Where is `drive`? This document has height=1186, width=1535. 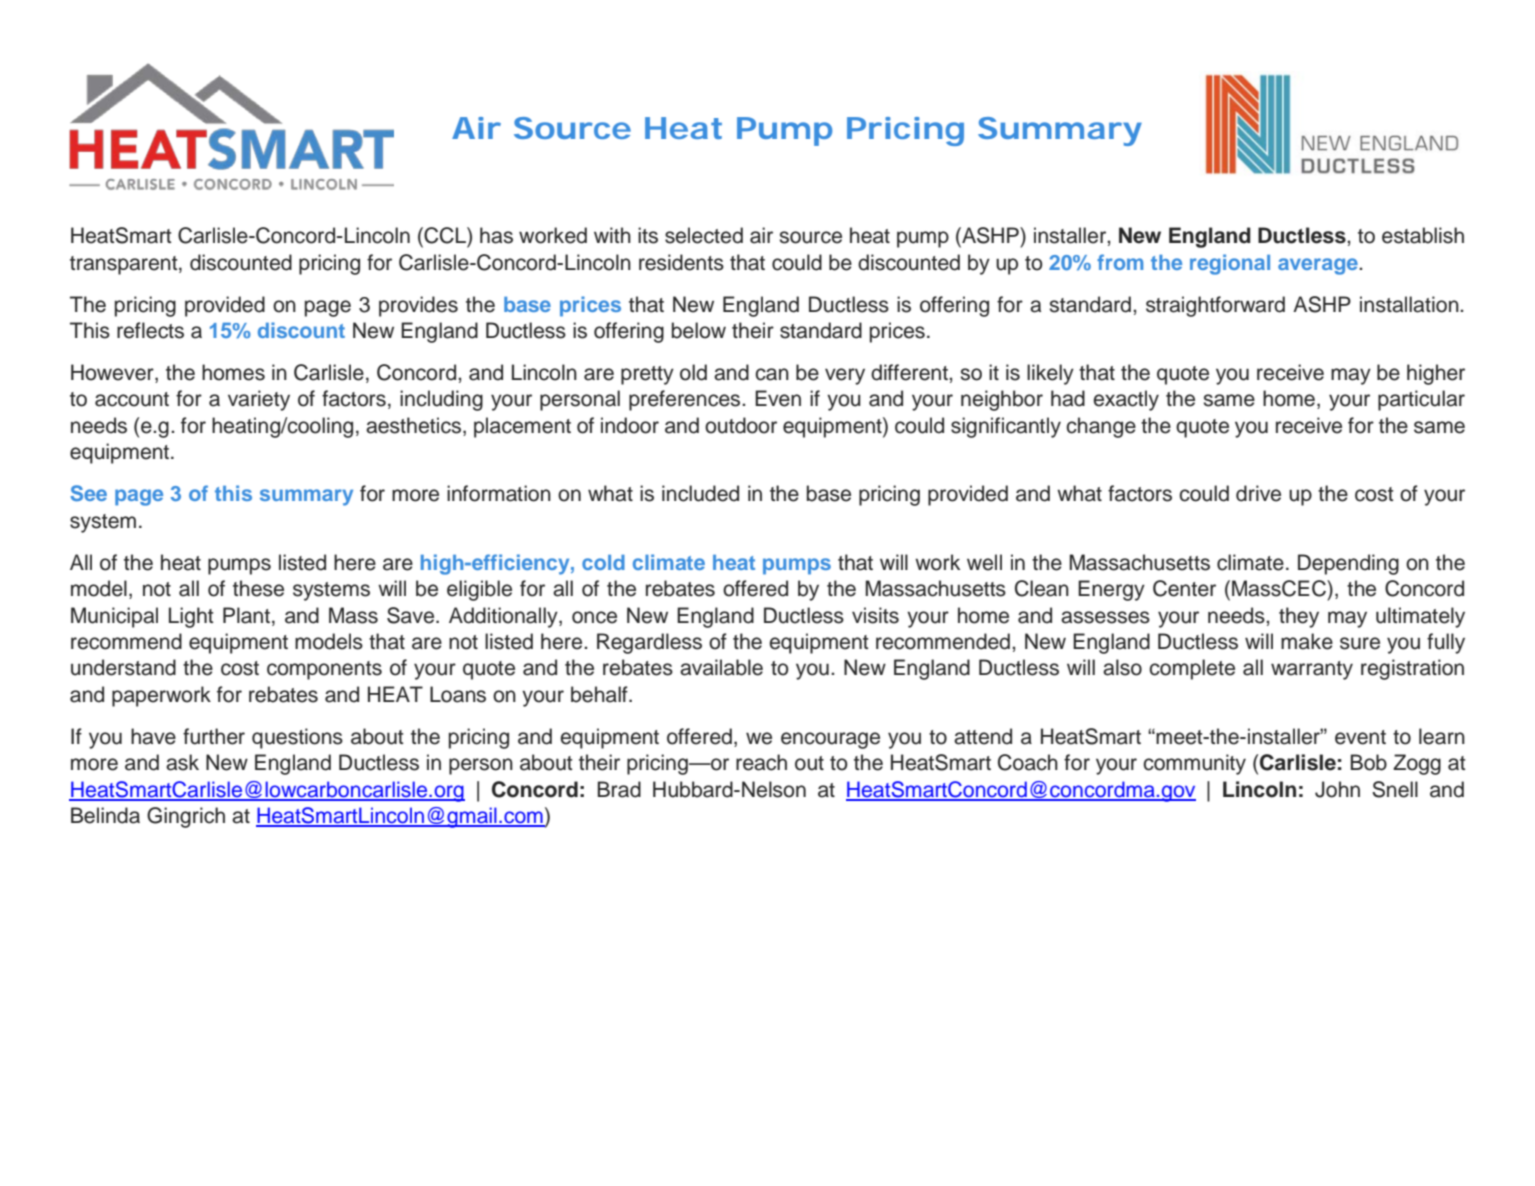 drive is located at coordinates (1258, 493).
